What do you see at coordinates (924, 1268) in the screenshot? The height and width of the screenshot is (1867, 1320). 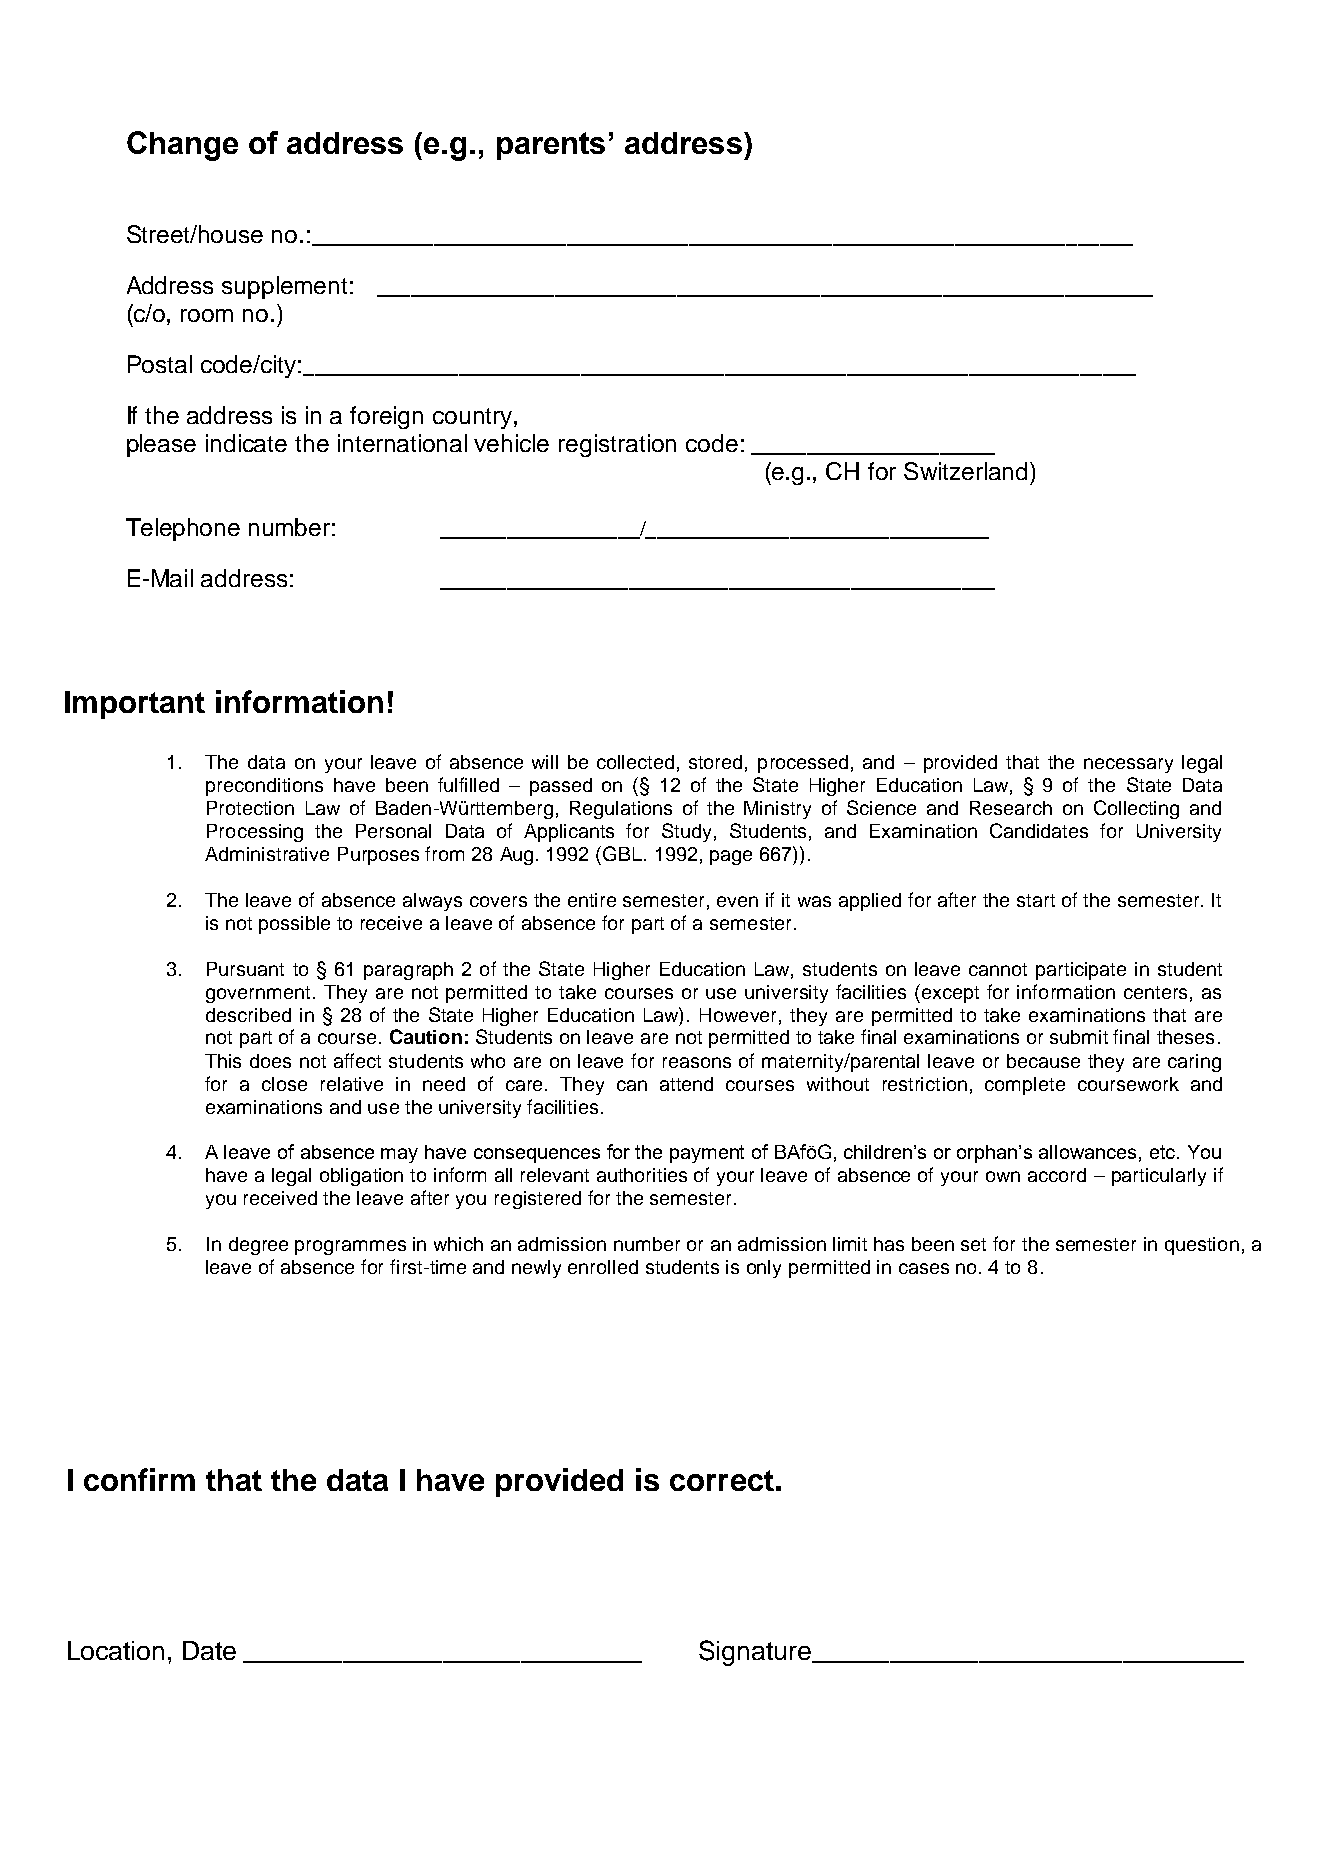 I see `cases` at bounding box center [924, 1268].
